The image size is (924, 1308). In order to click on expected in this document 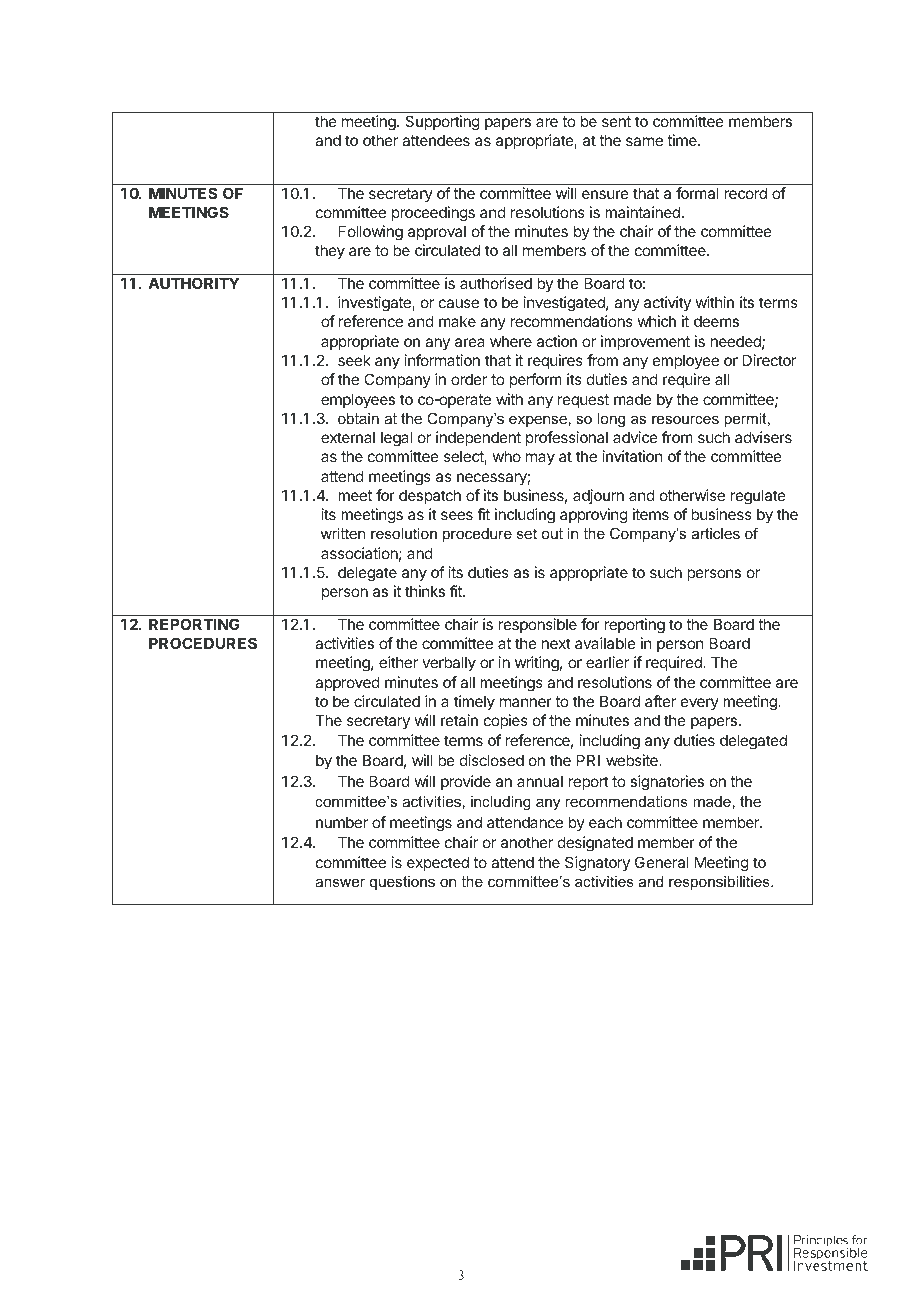, I will do `click(438, 863)`.
